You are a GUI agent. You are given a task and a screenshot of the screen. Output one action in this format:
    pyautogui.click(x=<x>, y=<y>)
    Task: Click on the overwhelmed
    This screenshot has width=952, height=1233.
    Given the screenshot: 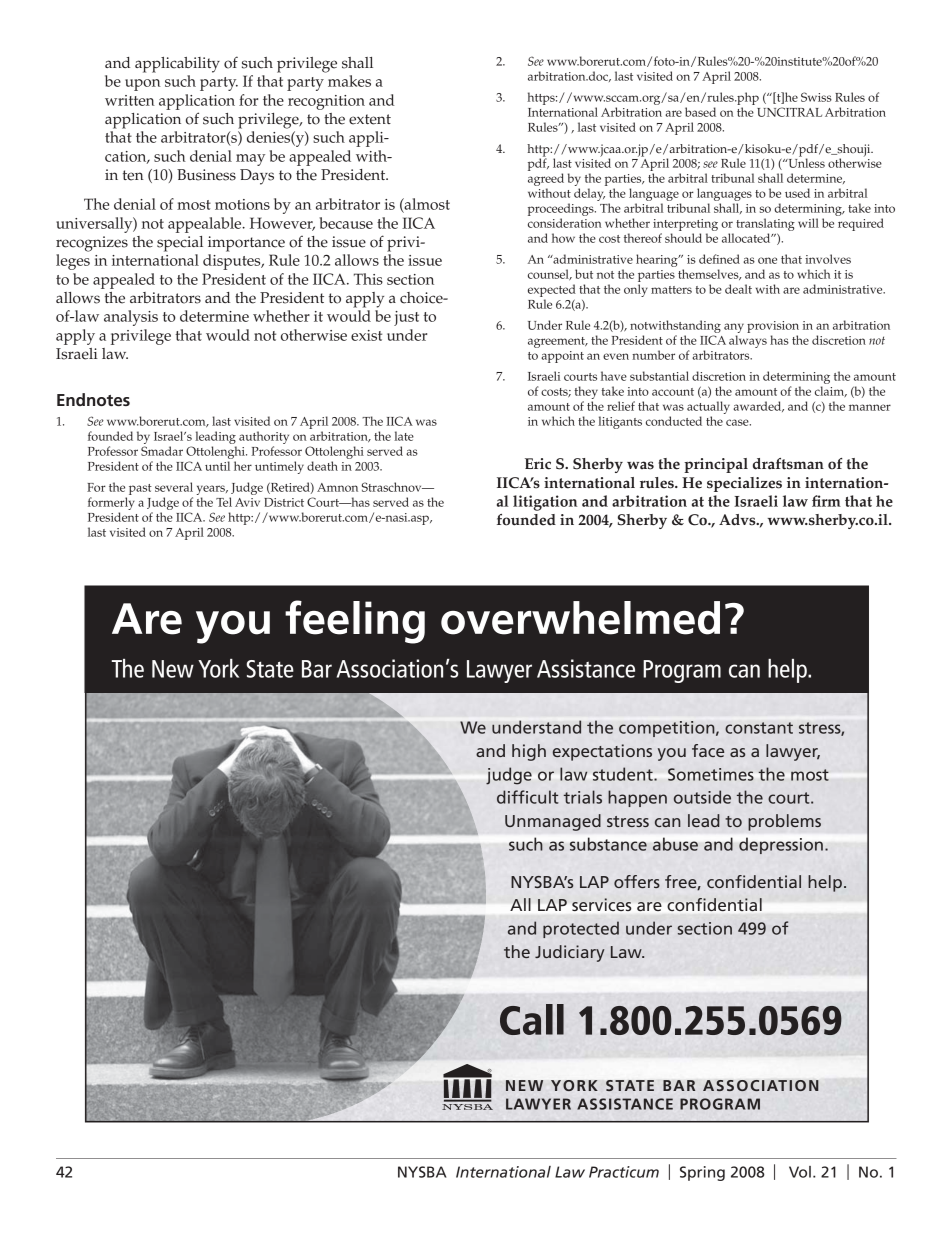 What is the action you would take?
    pyautogui.click(x=580, y=618)
